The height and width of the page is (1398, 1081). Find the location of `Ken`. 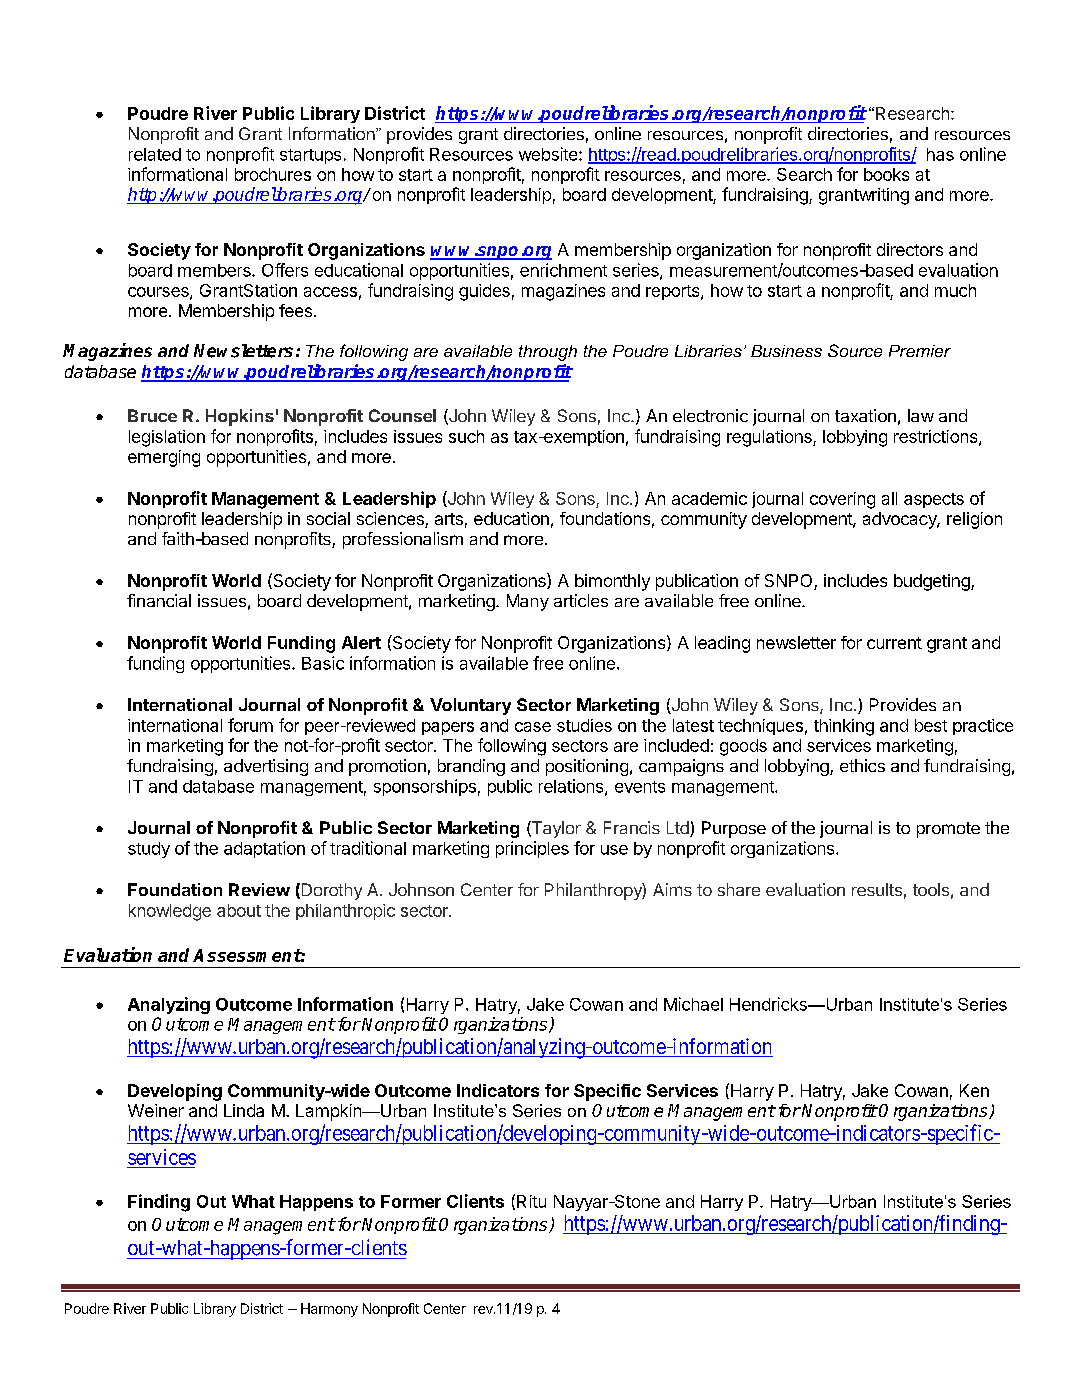

Ken is located at coordinates (974, 1090).
